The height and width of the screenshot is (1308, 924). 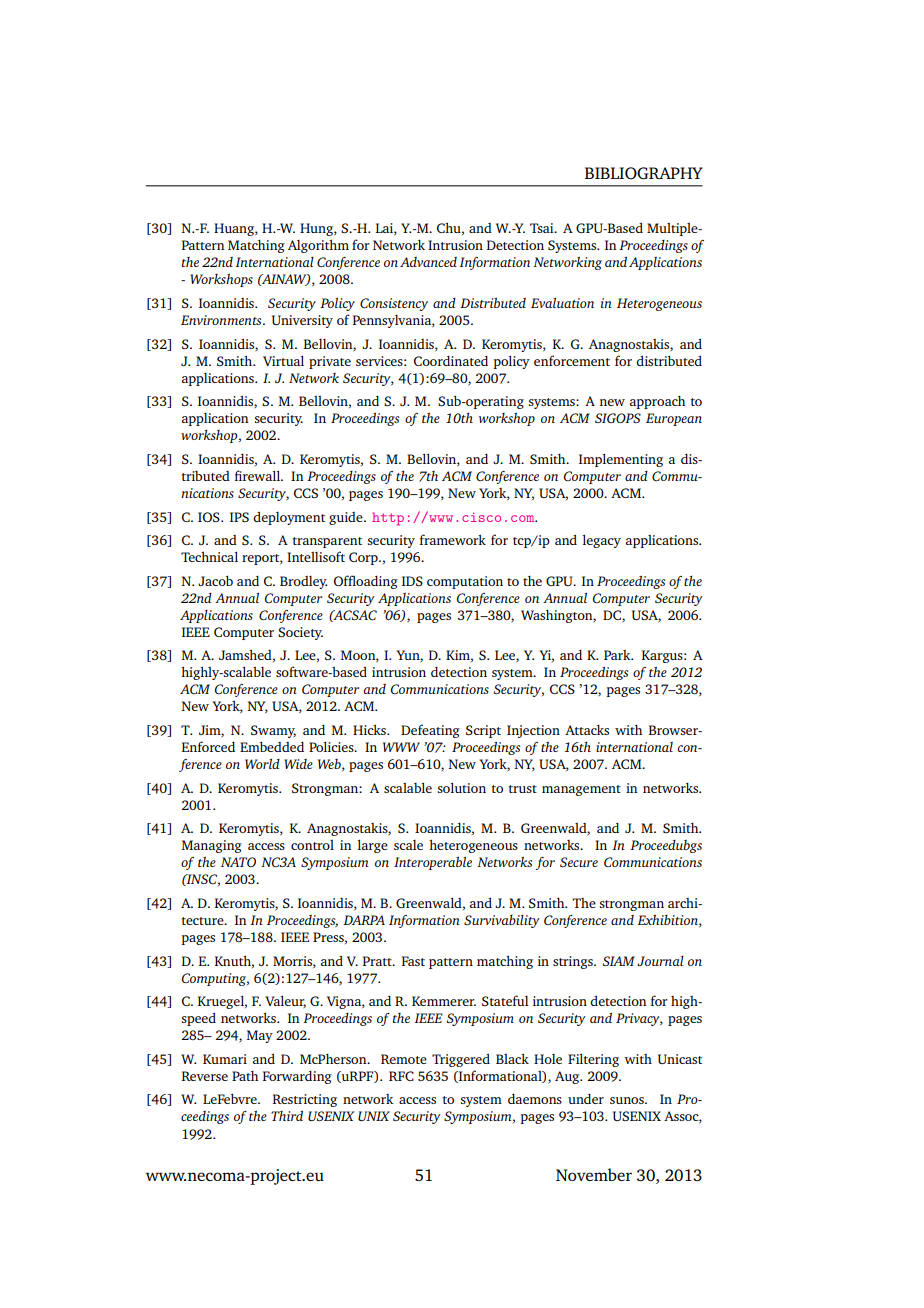 What do you see at coordinates (238, 862) in the screenshot?
I see `NATO` at bounding box center [238, 862].
